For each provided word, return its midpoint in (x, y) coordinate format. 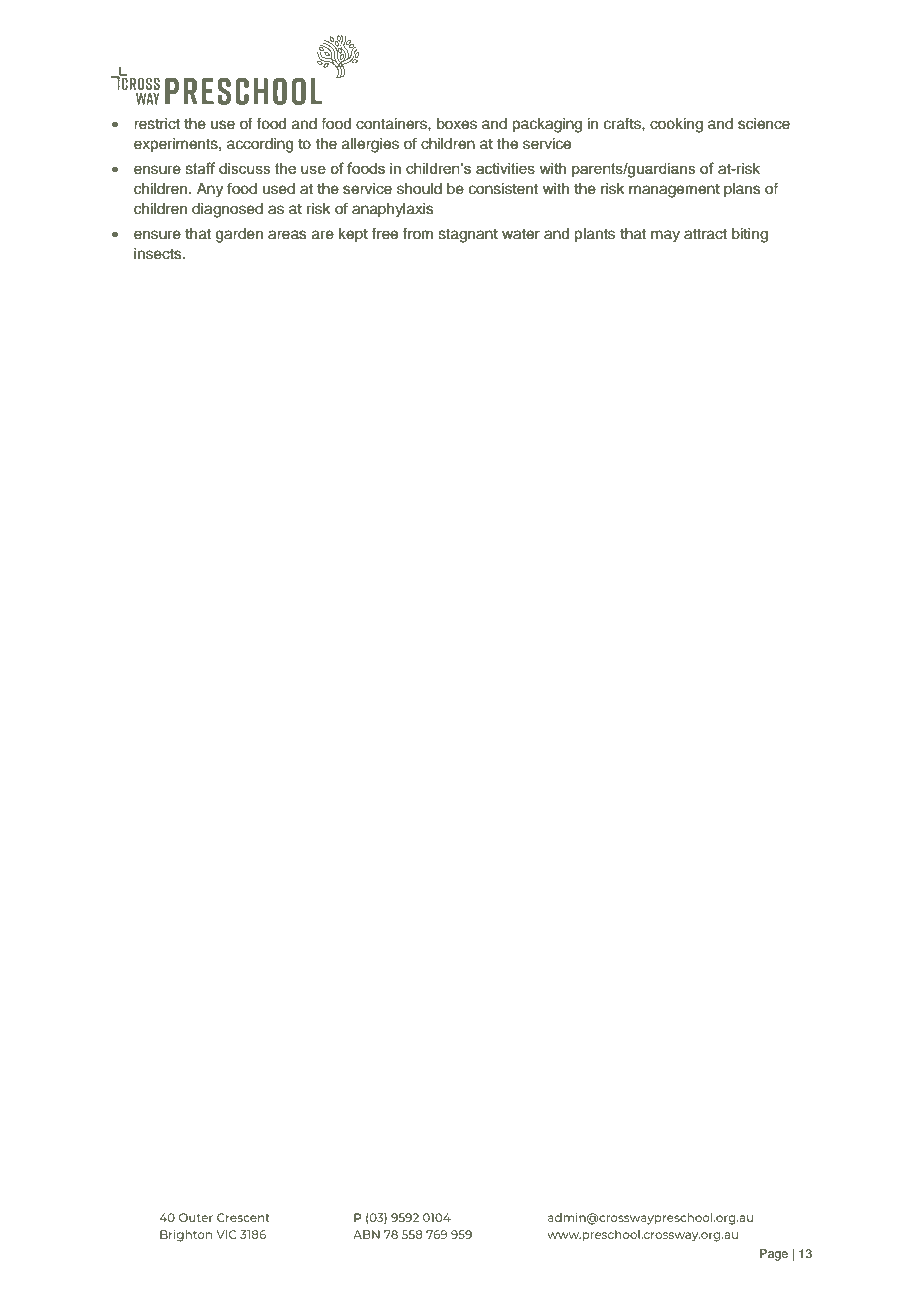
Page (774, 1255)
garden (239, 235)
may (665, 236)
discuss (245, 168)
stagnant (468, 236)
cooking (676, 125)
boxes (457, 124)
